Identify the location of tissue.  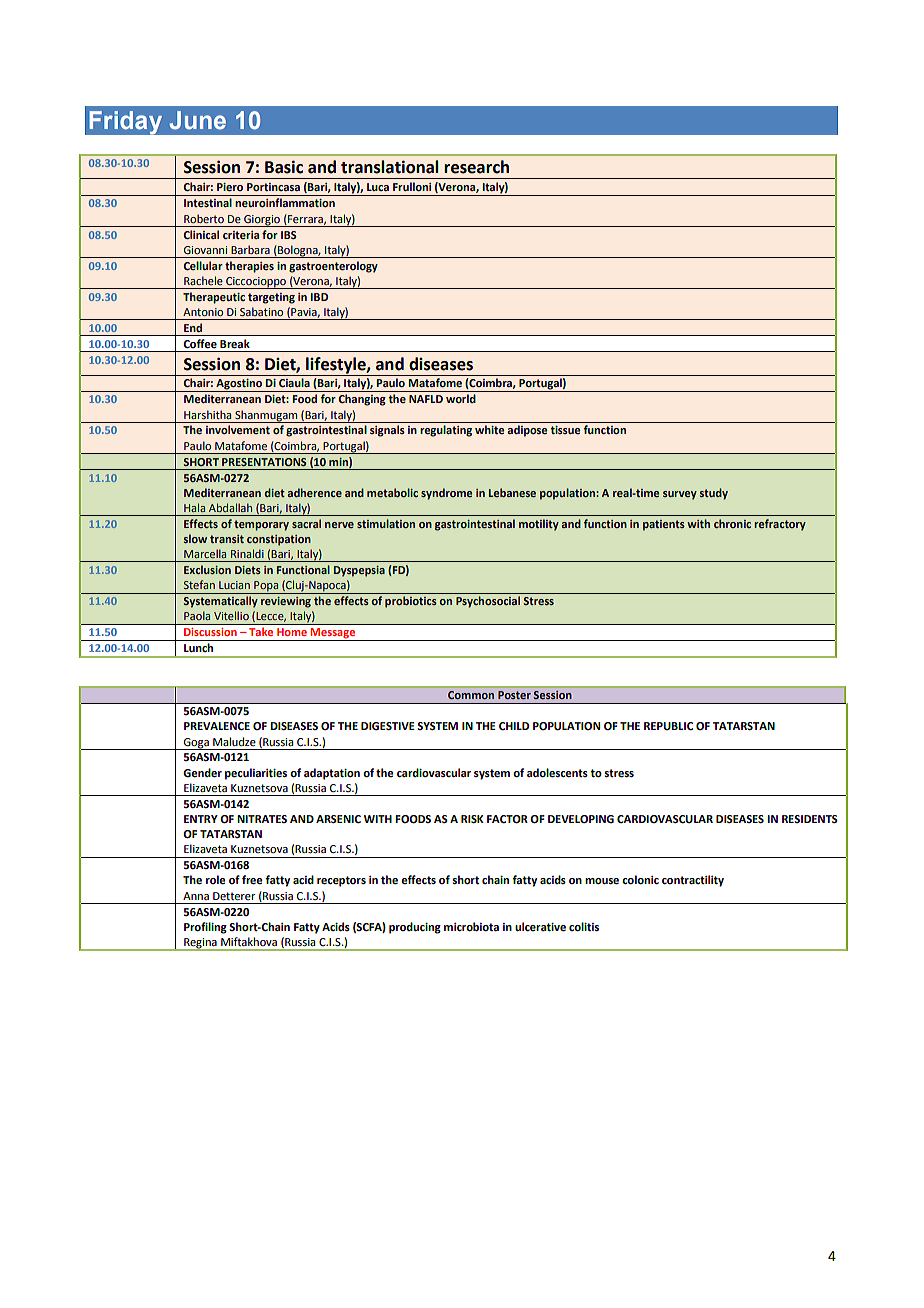
(566, 430).
